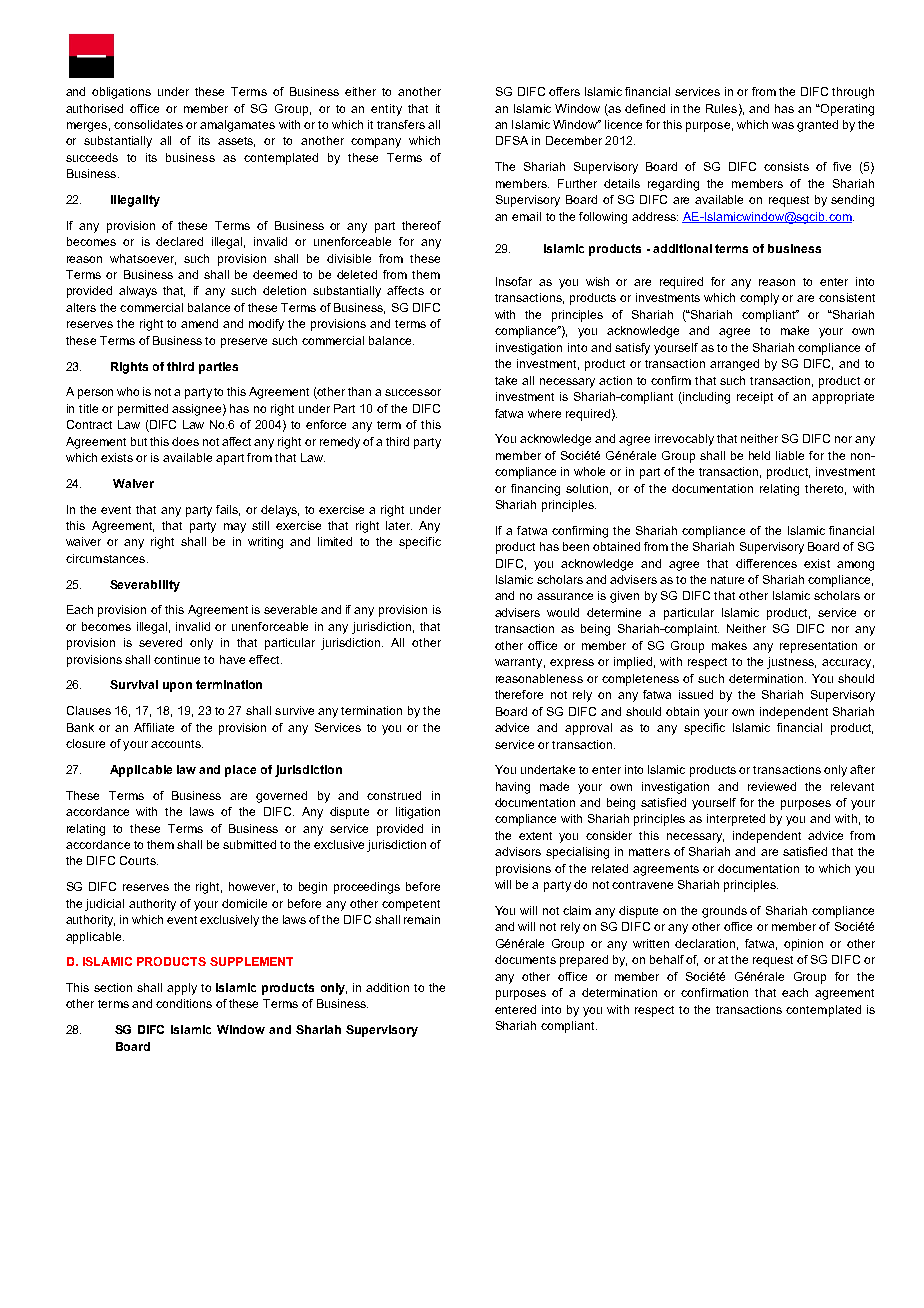 This document has width=924, height=1308. I want to click on consolidates, so click(148, 124).
